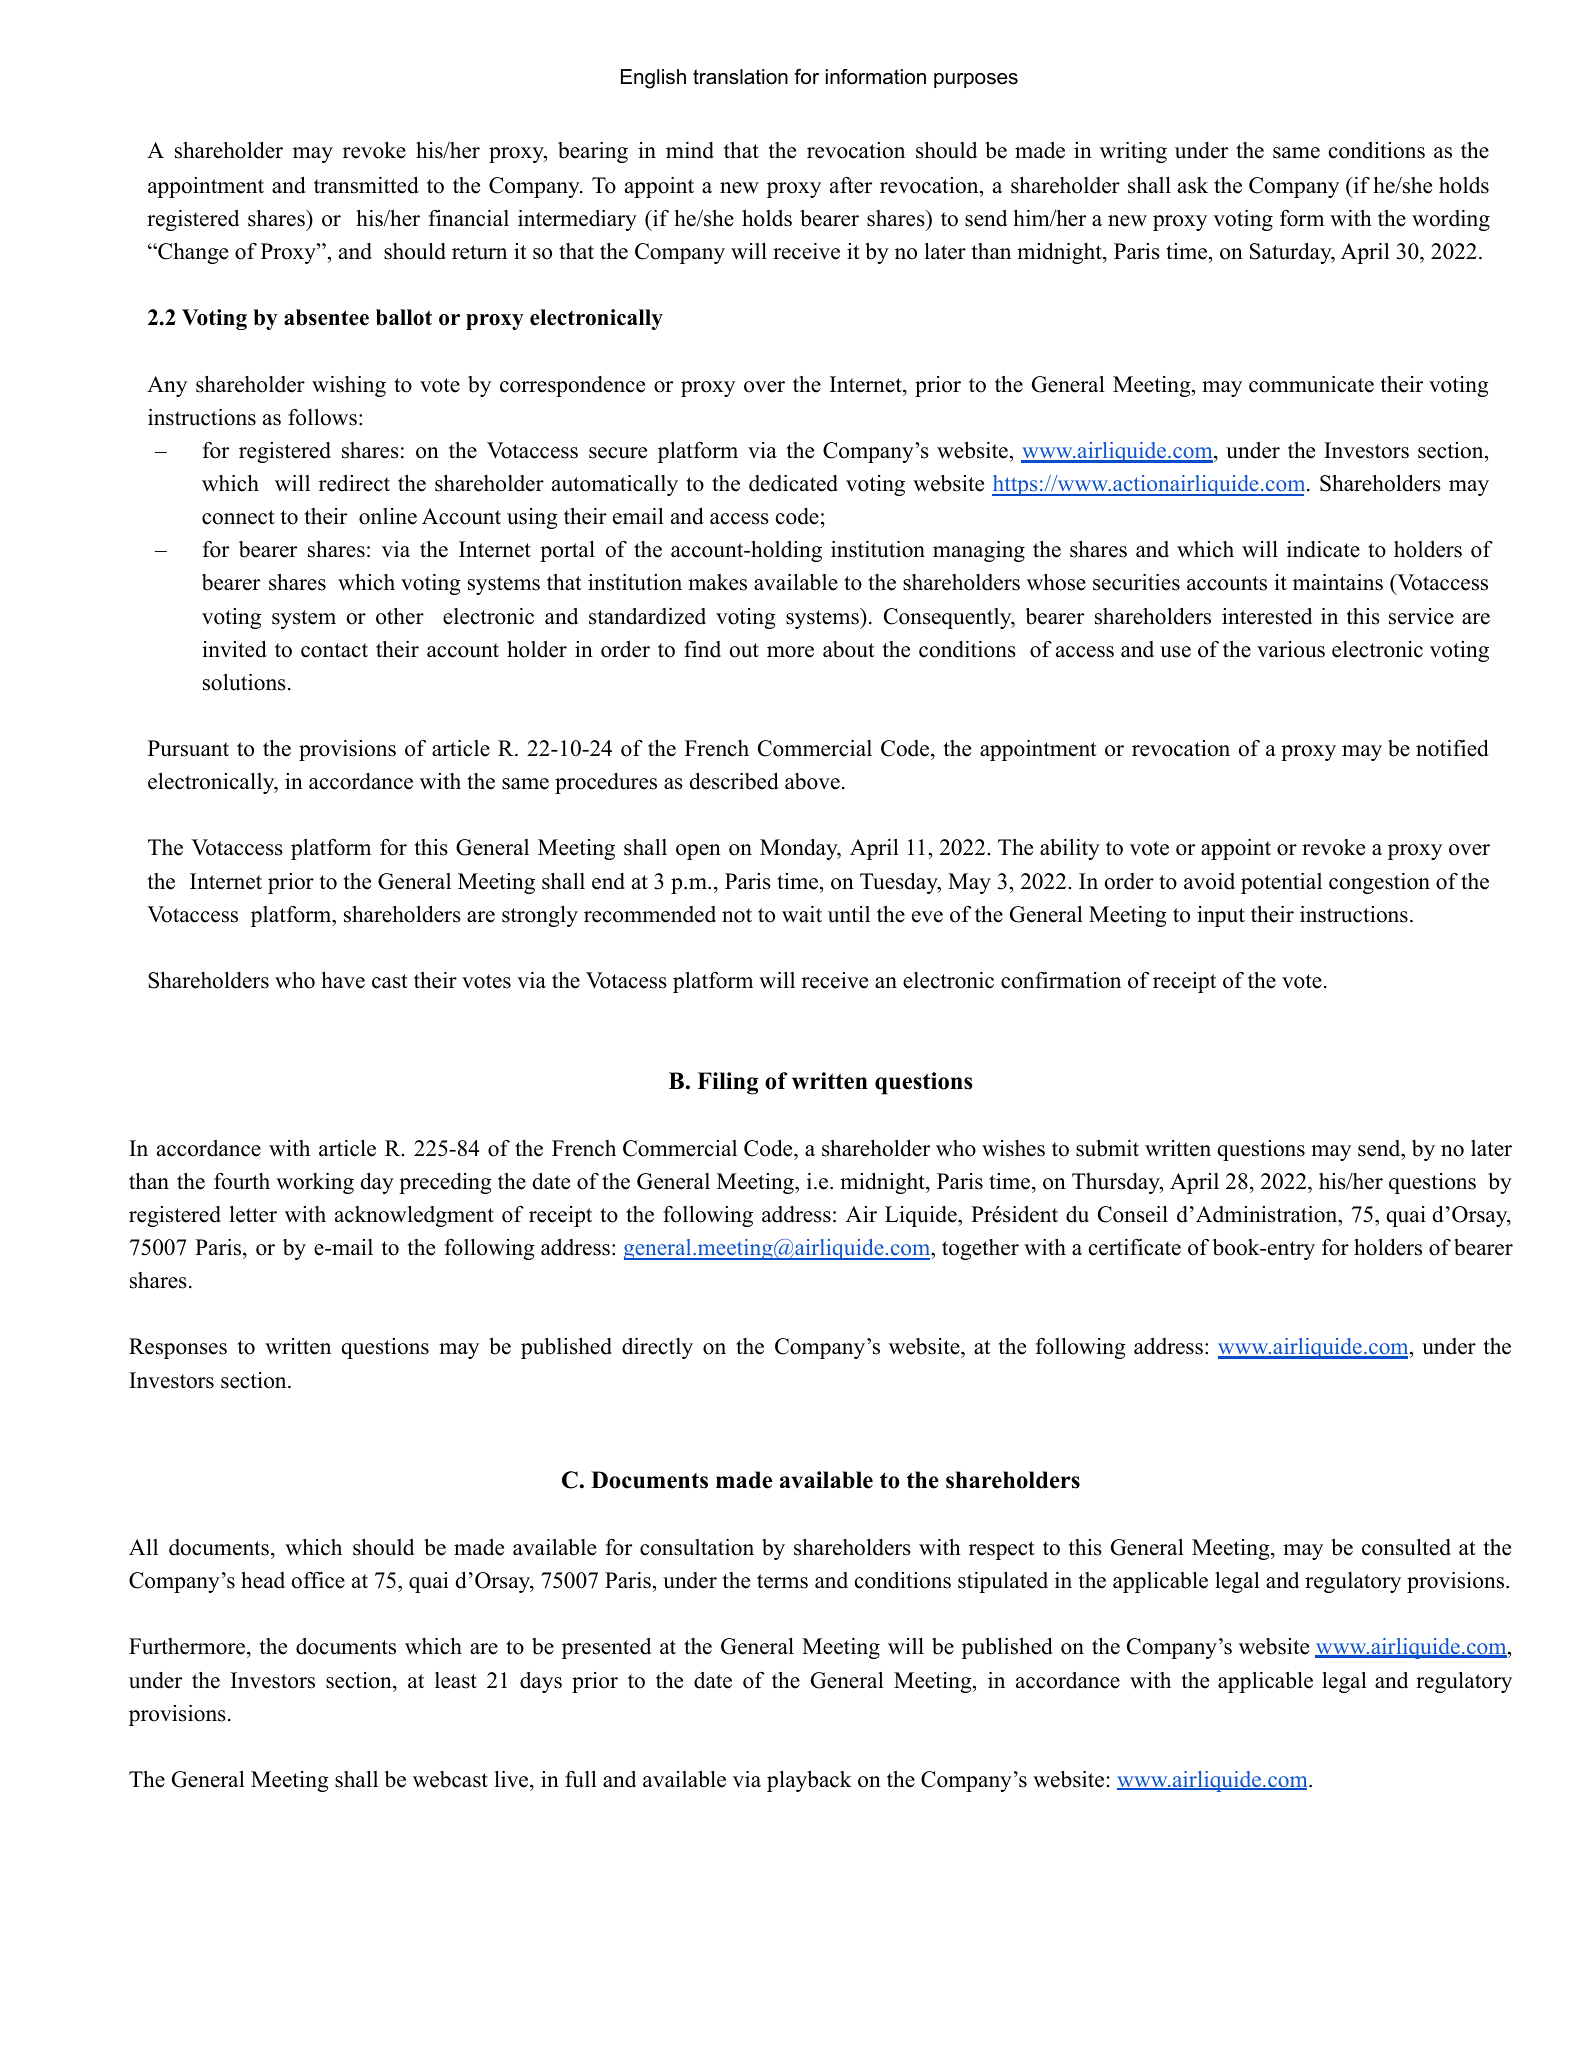 The height and width of the document is (2058, 1590). What do you see at coordinates (1291, 649) in the document?
I see `various` at bounding box center [1291, 649].
